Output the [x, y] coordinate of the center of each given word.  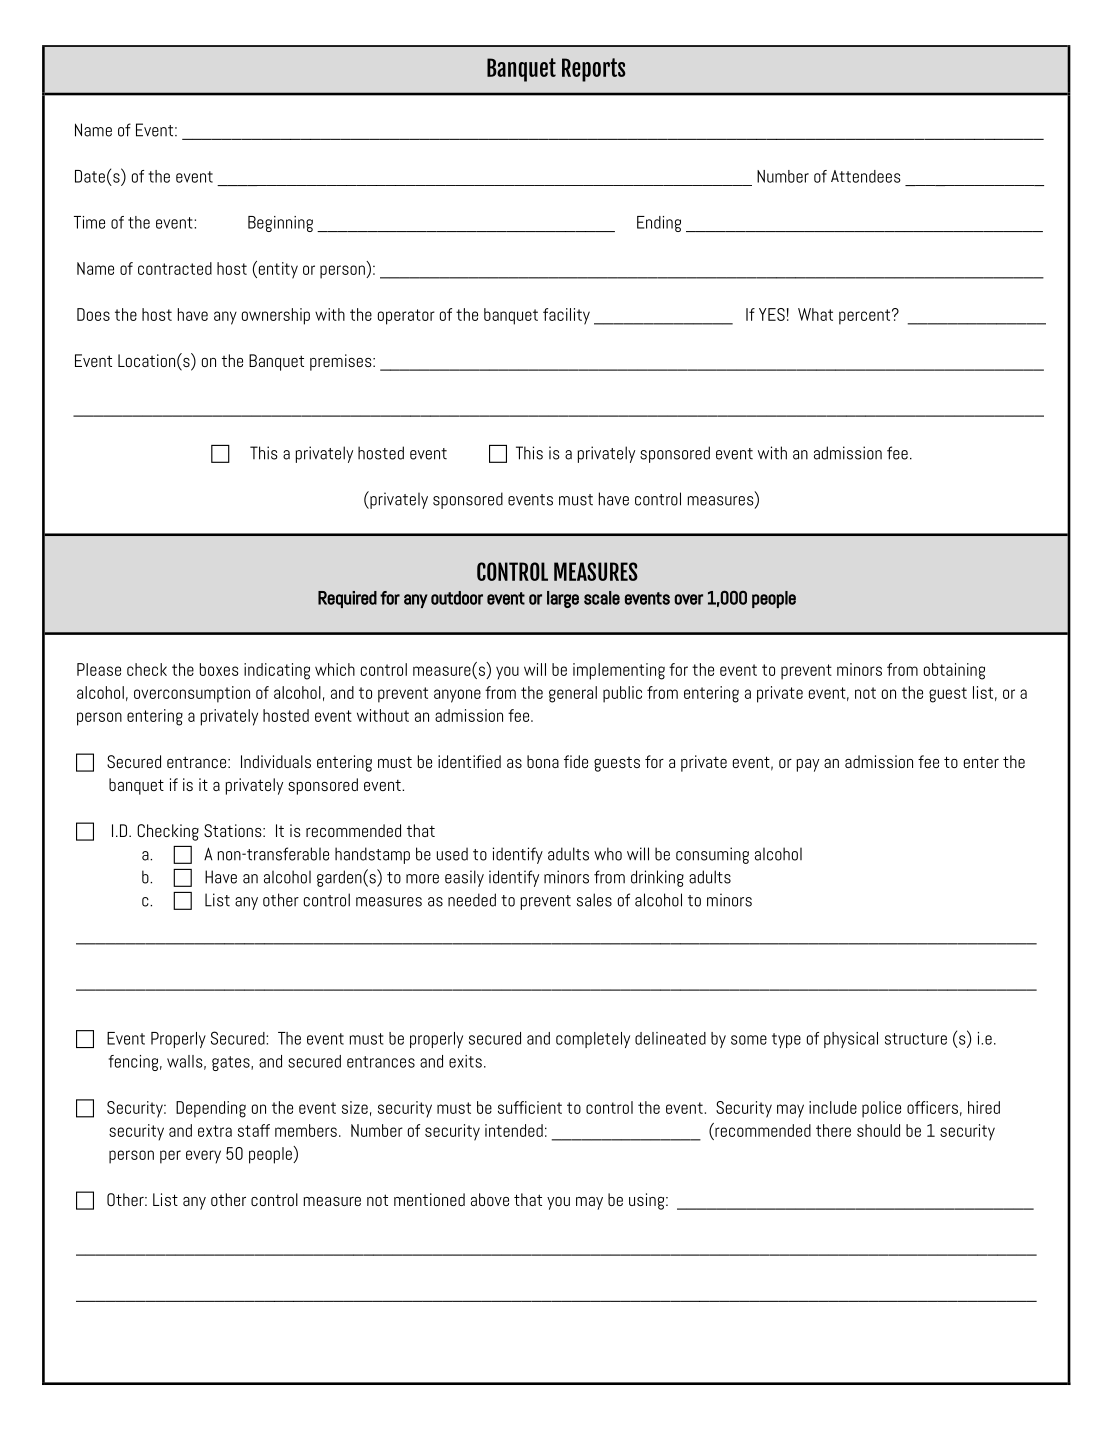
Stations [234, 830]
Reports [594, 70]
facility [566, 316]
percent [864, 317]
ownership [276, 316]
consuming [712, 855]
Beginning [280, 224]
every [203, 1157]
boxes [219, 669]
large [563, 599]
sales [594, 900]
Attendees [866, 176]
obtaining [954, 671]
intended [514, 1130]
